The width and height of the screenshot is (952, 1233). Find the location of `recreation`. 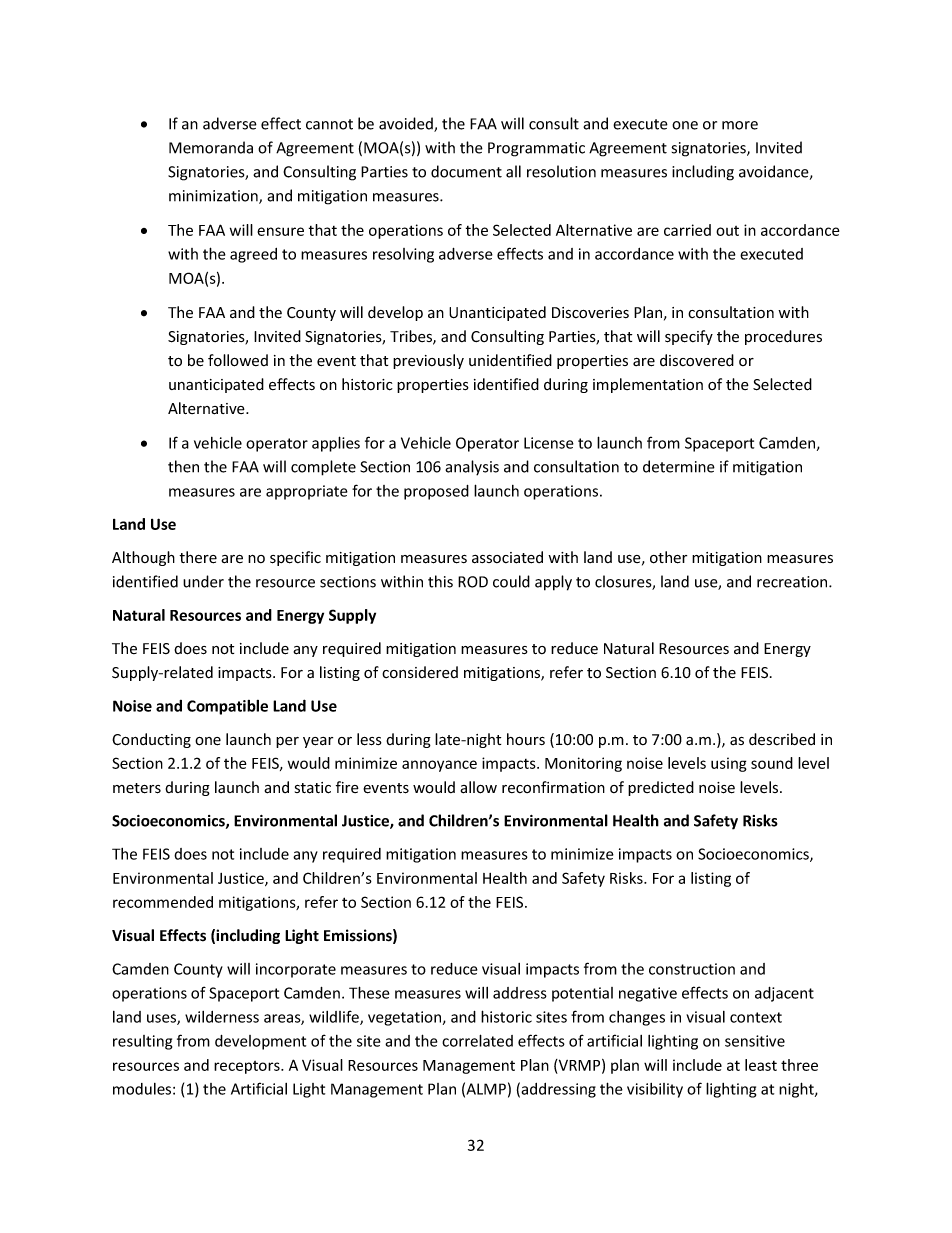

recreation is located at coordinates (793, 582).
